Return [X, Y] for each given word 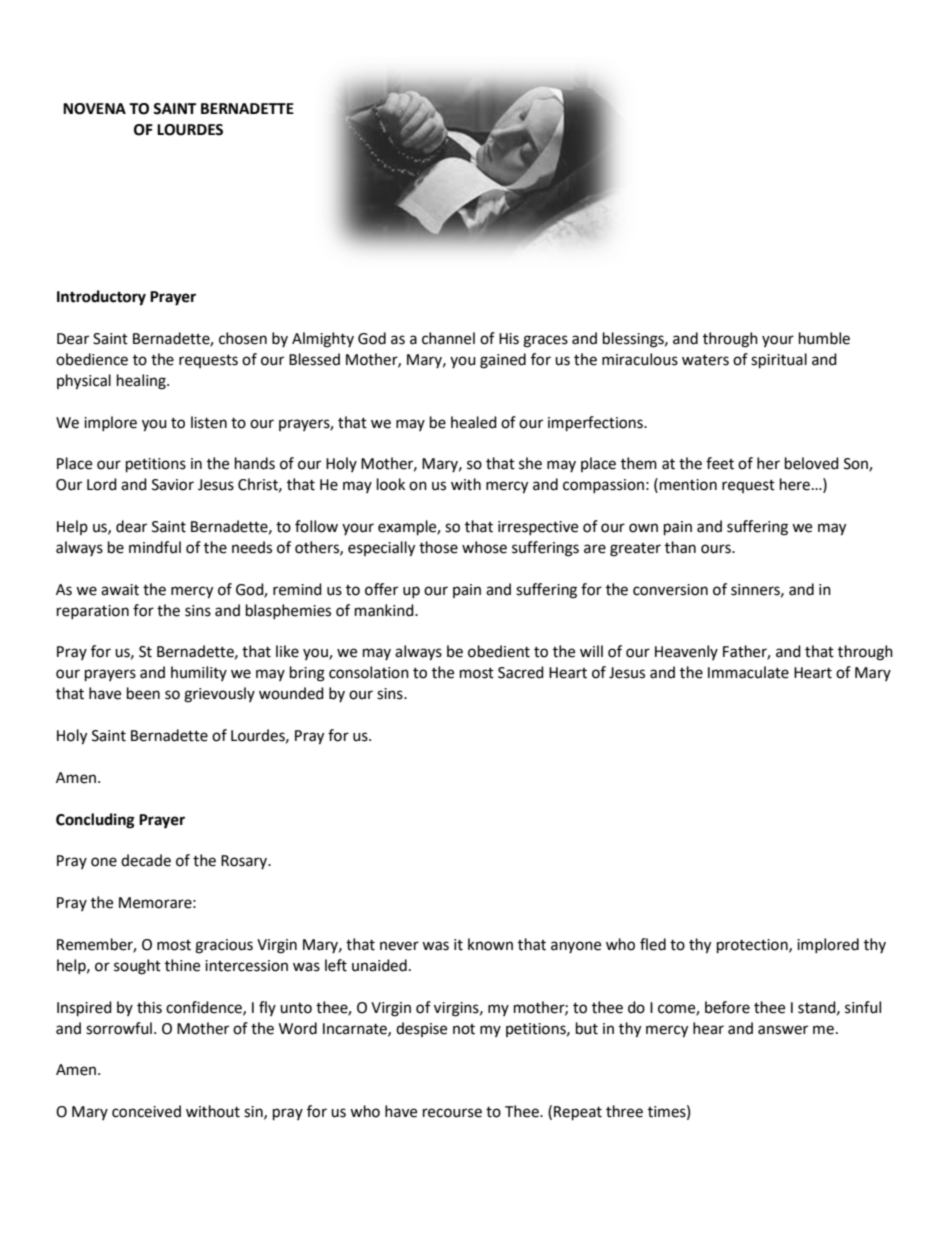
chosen [243, 338]
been [143, 693]
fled [653, 944]
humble [824, 338]
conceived [146, 1111]
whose [484, 547]
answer [783, 1030]
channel [448, 338]
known [490, 944]
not [464, 1029]
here [795, 484]
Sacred [521, 672]
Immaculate [748, 672]
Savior [173, 485]
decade [146, 860]
